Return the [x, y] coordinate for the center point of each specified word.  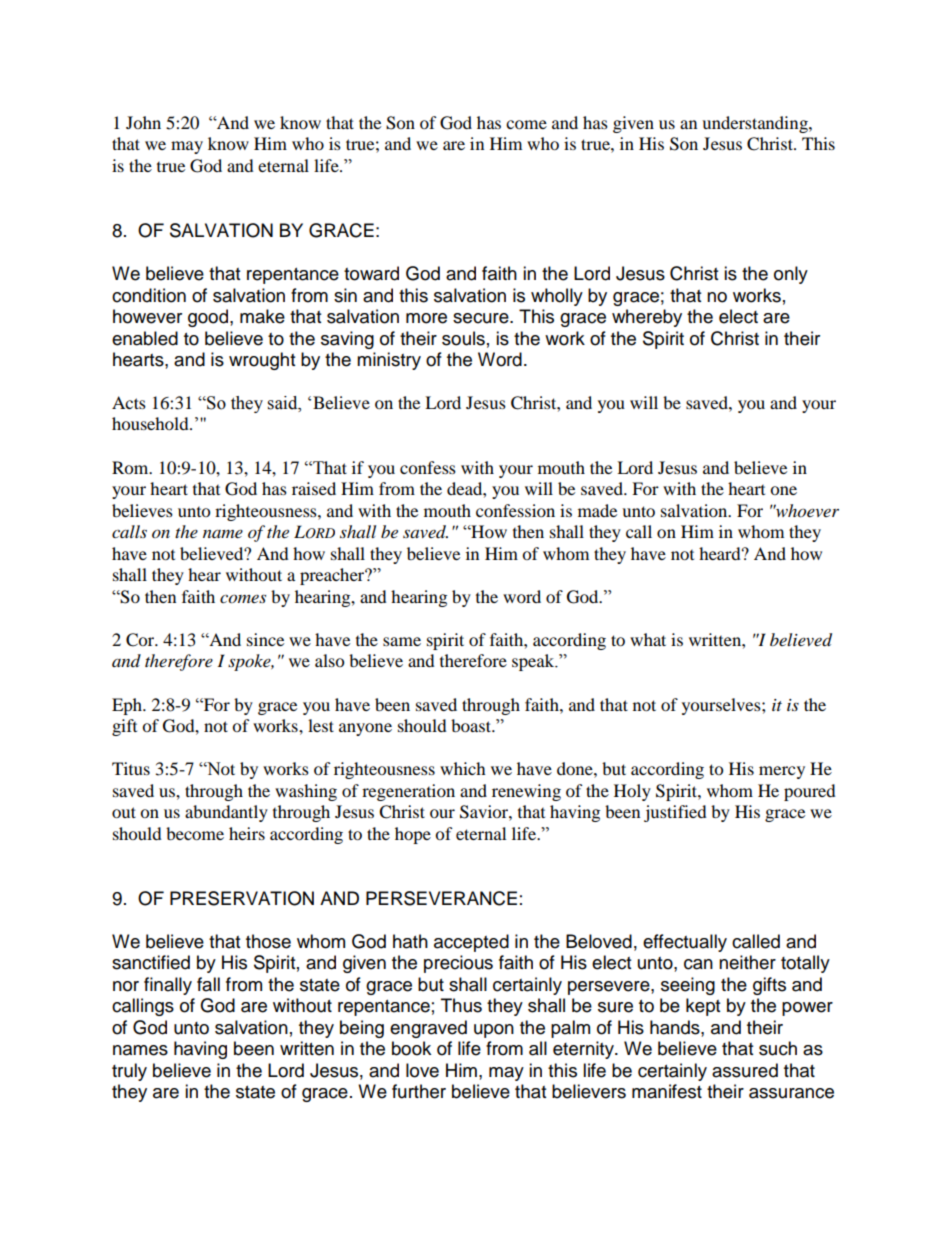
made [597, 510]
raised [314, 488]
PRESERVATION [242, 898]
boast [472, 725]
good [208, 318]
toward [371, 273]
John [143, 122]
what [648, 639]
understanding [756, 124]
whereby [647, 318]
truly [129, 1072]
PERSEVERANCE [441, 898]
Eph [128, 706]
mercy [782, 772]
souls [463, 338]
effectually [685, 943]
